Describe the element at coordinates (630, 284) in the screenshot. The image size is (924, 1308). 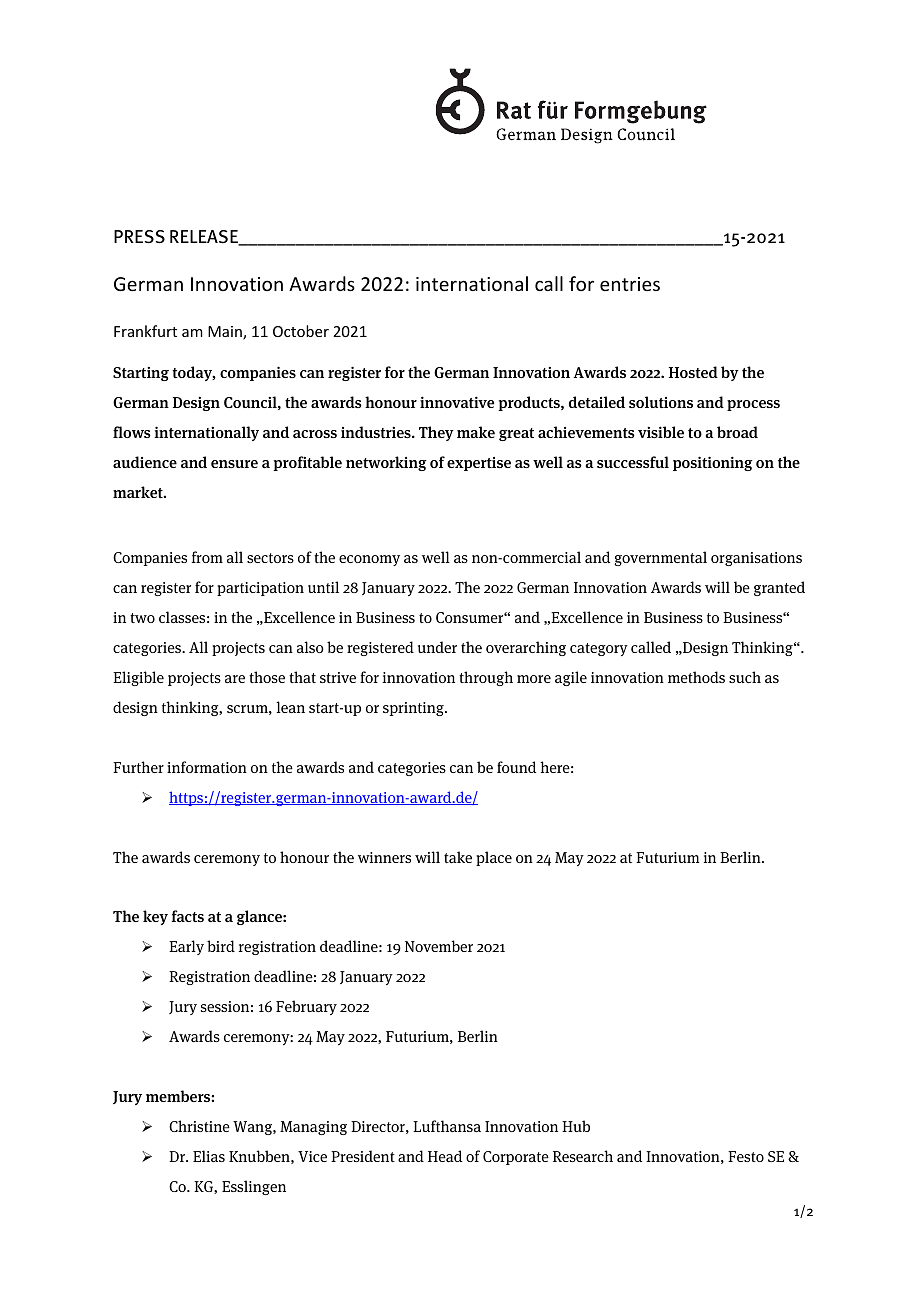
I see `entries` at that location.
